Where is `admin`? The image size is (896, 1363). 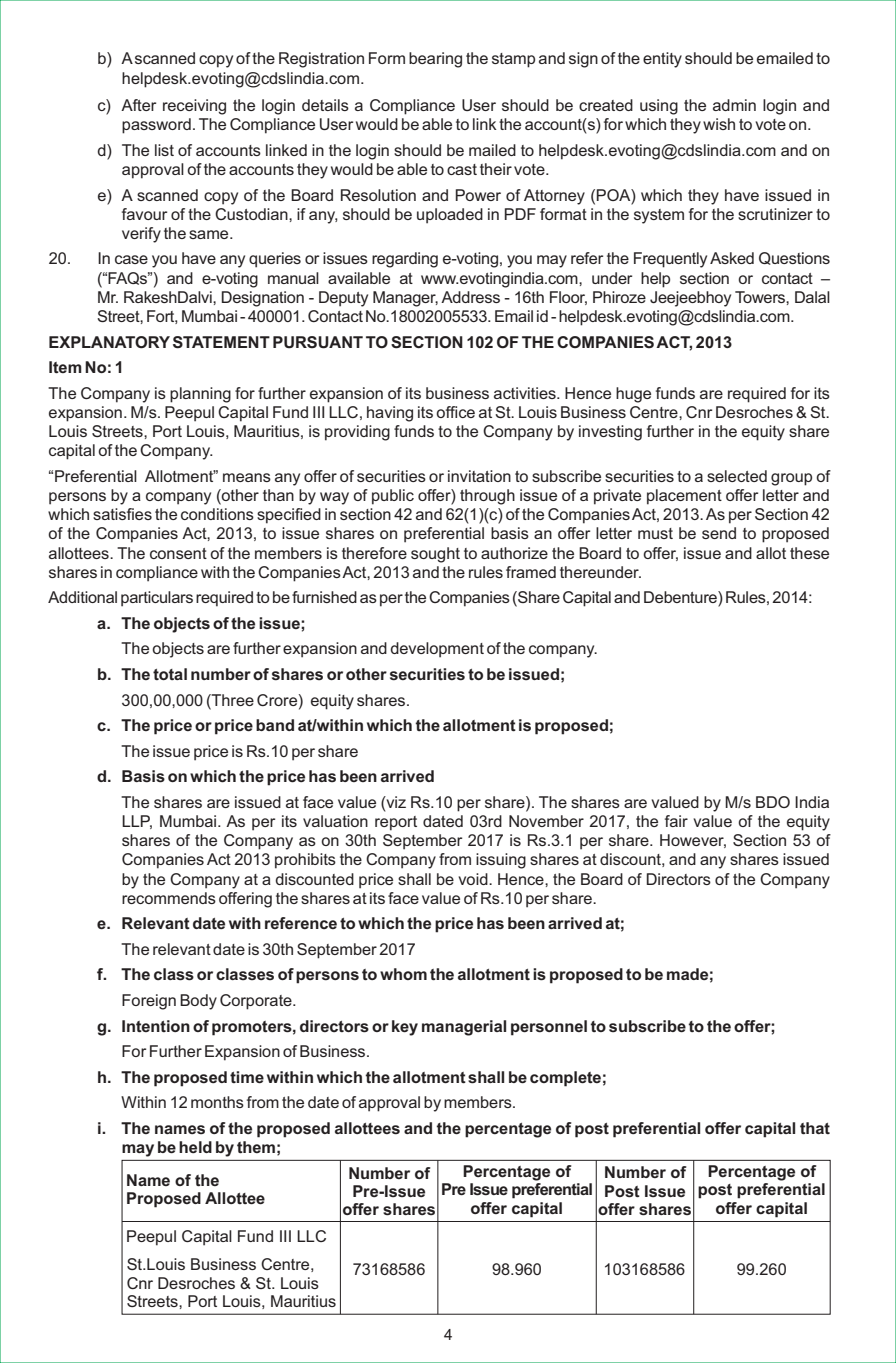 admin is located at coordinates (734, 105).
